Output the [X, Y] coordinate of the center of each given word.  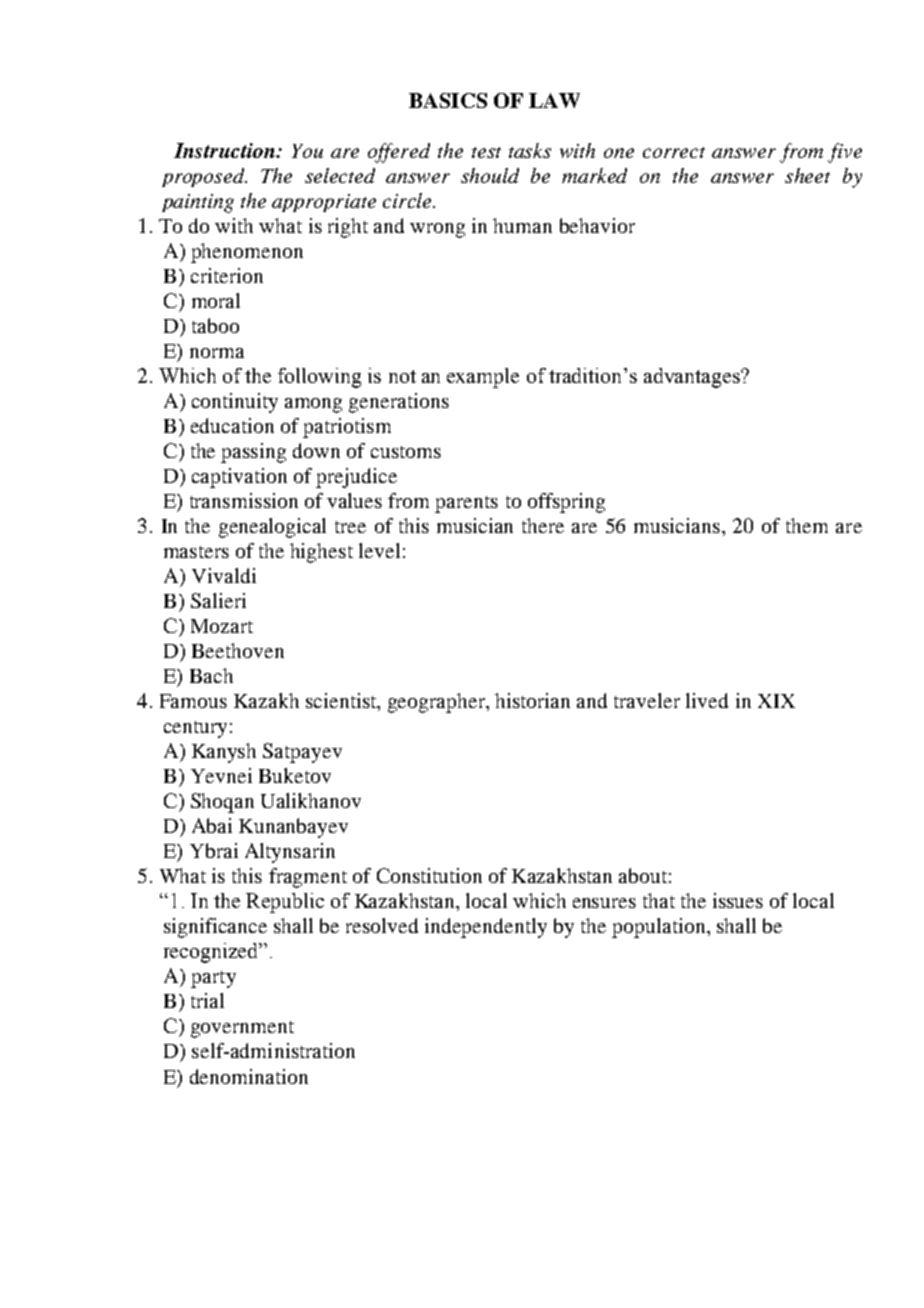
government [242, 1029]
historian [532, 700]
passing [253, 453]
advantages [693, 378]
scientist [342, 702]
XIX [776, 701]
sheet [807, 175]
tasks [530, 150]
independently [486, 928]
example [483, 378]
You [307, 151]
